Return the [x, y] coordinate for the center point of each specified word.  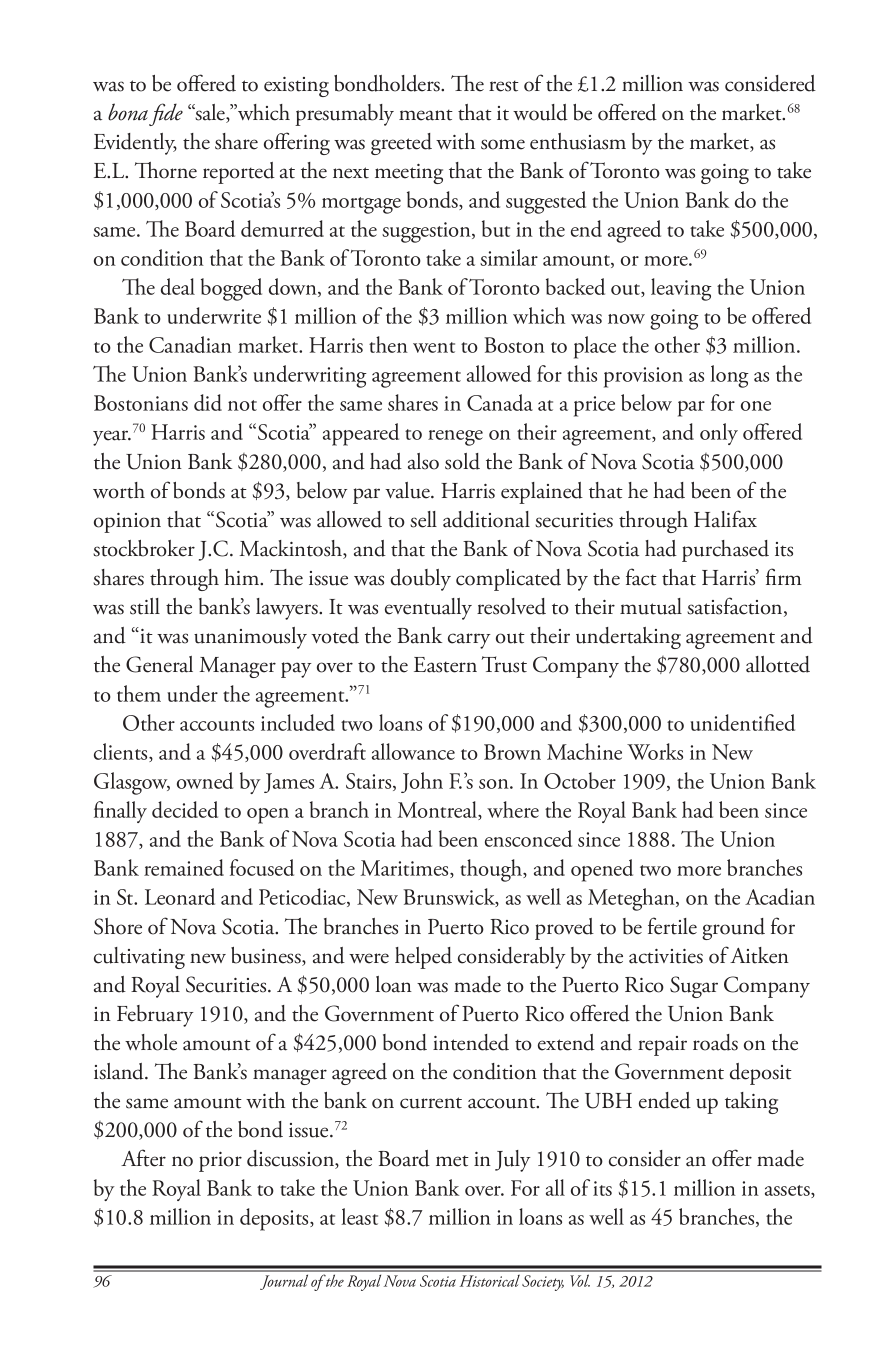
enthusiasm [578, 141]
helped [423, 958]
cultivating [139, 958]
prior [220, 1162]
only [719, 434]
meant [426, 115]
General [159, 664]
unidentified [742, 722]
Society [543, 1283]
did [208, 402]
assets [788, 1191]
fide [166, 114]
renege [455, 438]
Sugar [694, 987]
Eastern [445, 665]
